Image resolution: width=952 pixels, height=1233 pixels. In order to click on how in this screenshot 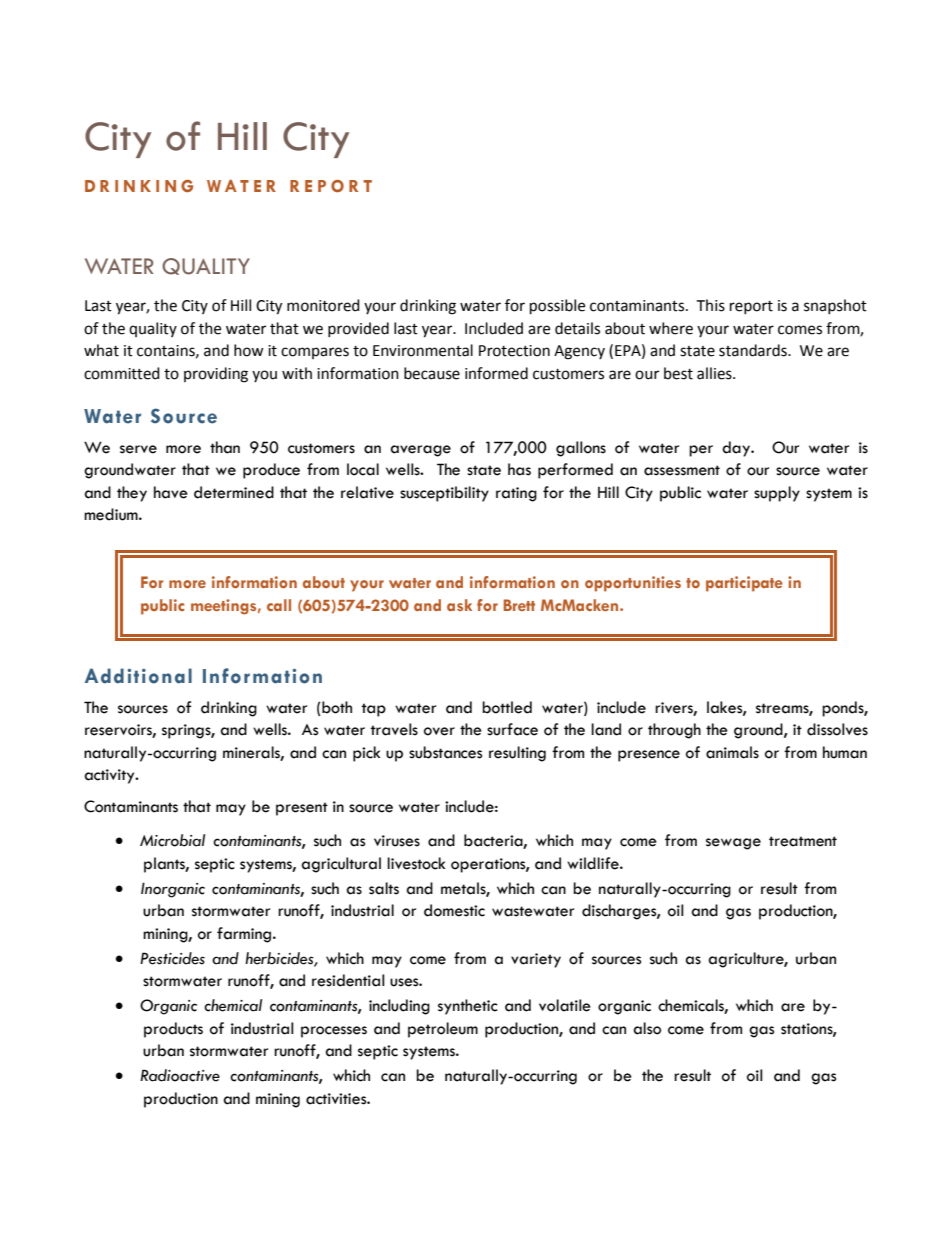, I will do `click(249, 350)`.
